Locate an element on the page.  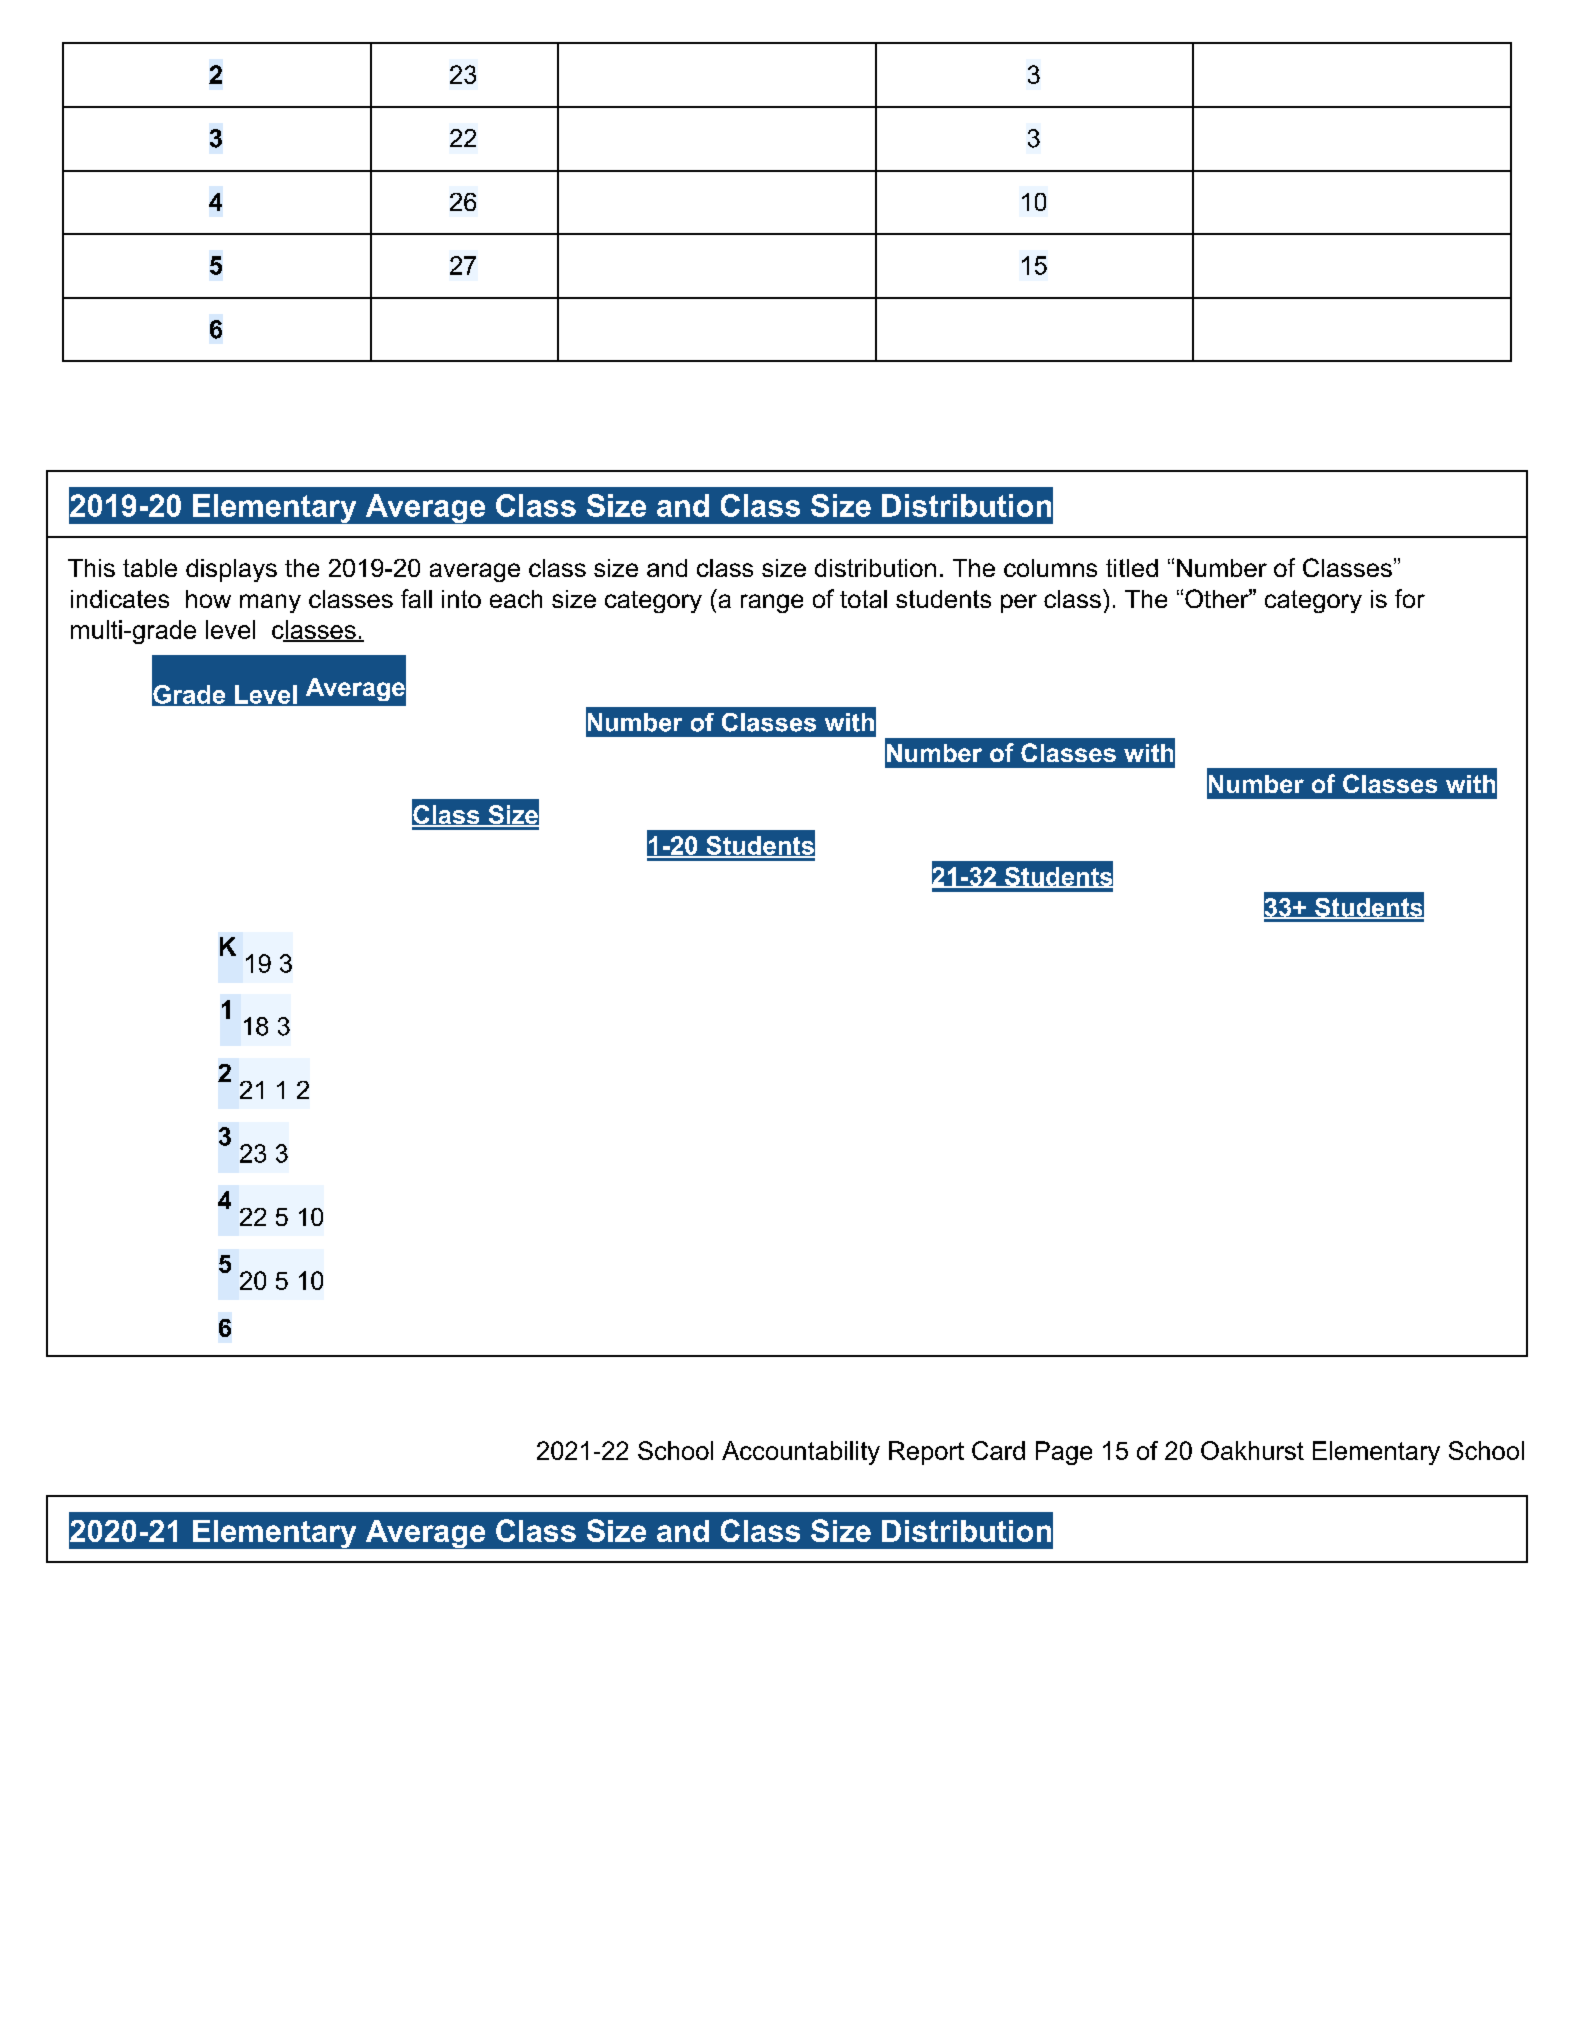
Accountability is located at coordinates (801, 1453).
